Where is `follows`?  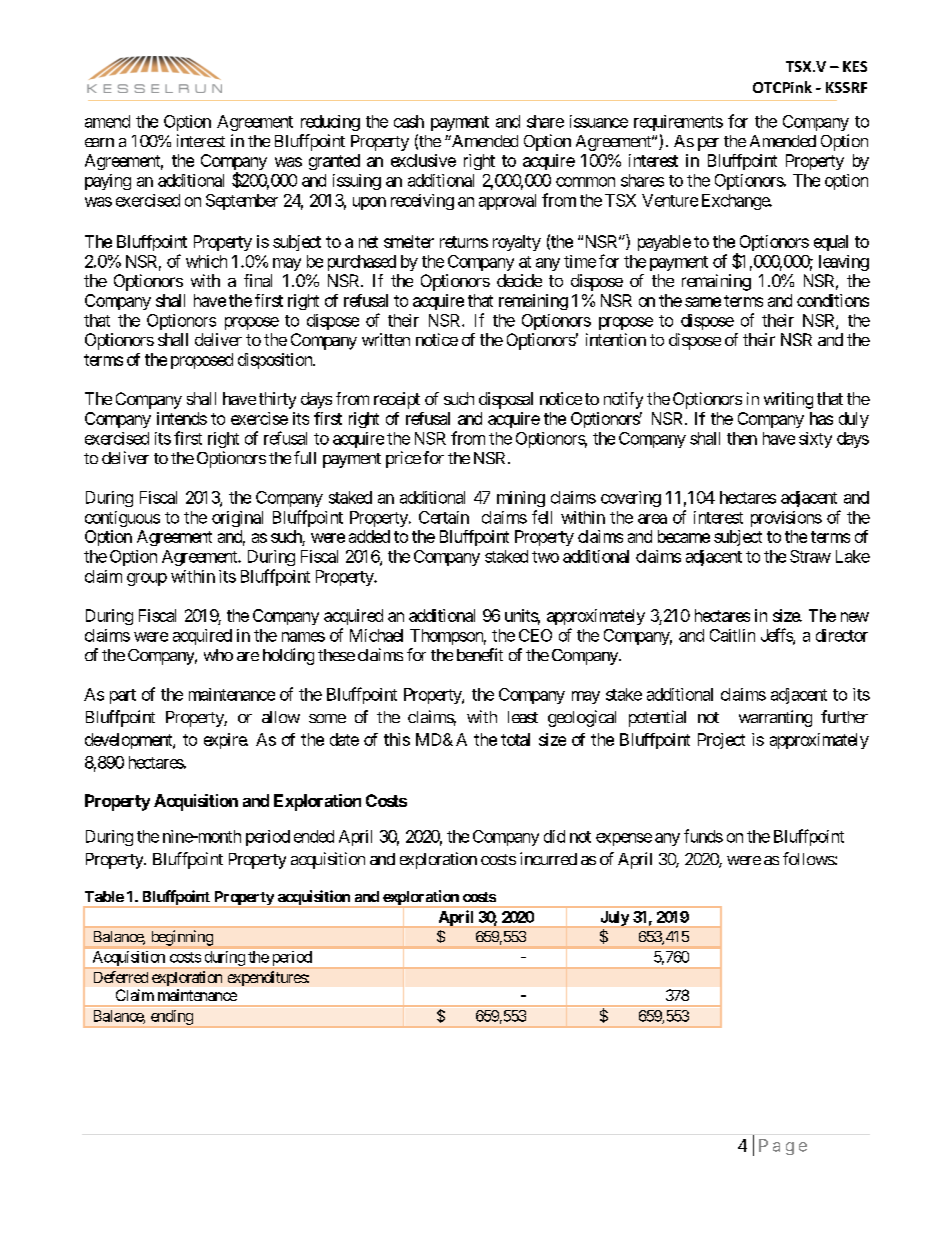
follows is located at coordinates (809, 858).
